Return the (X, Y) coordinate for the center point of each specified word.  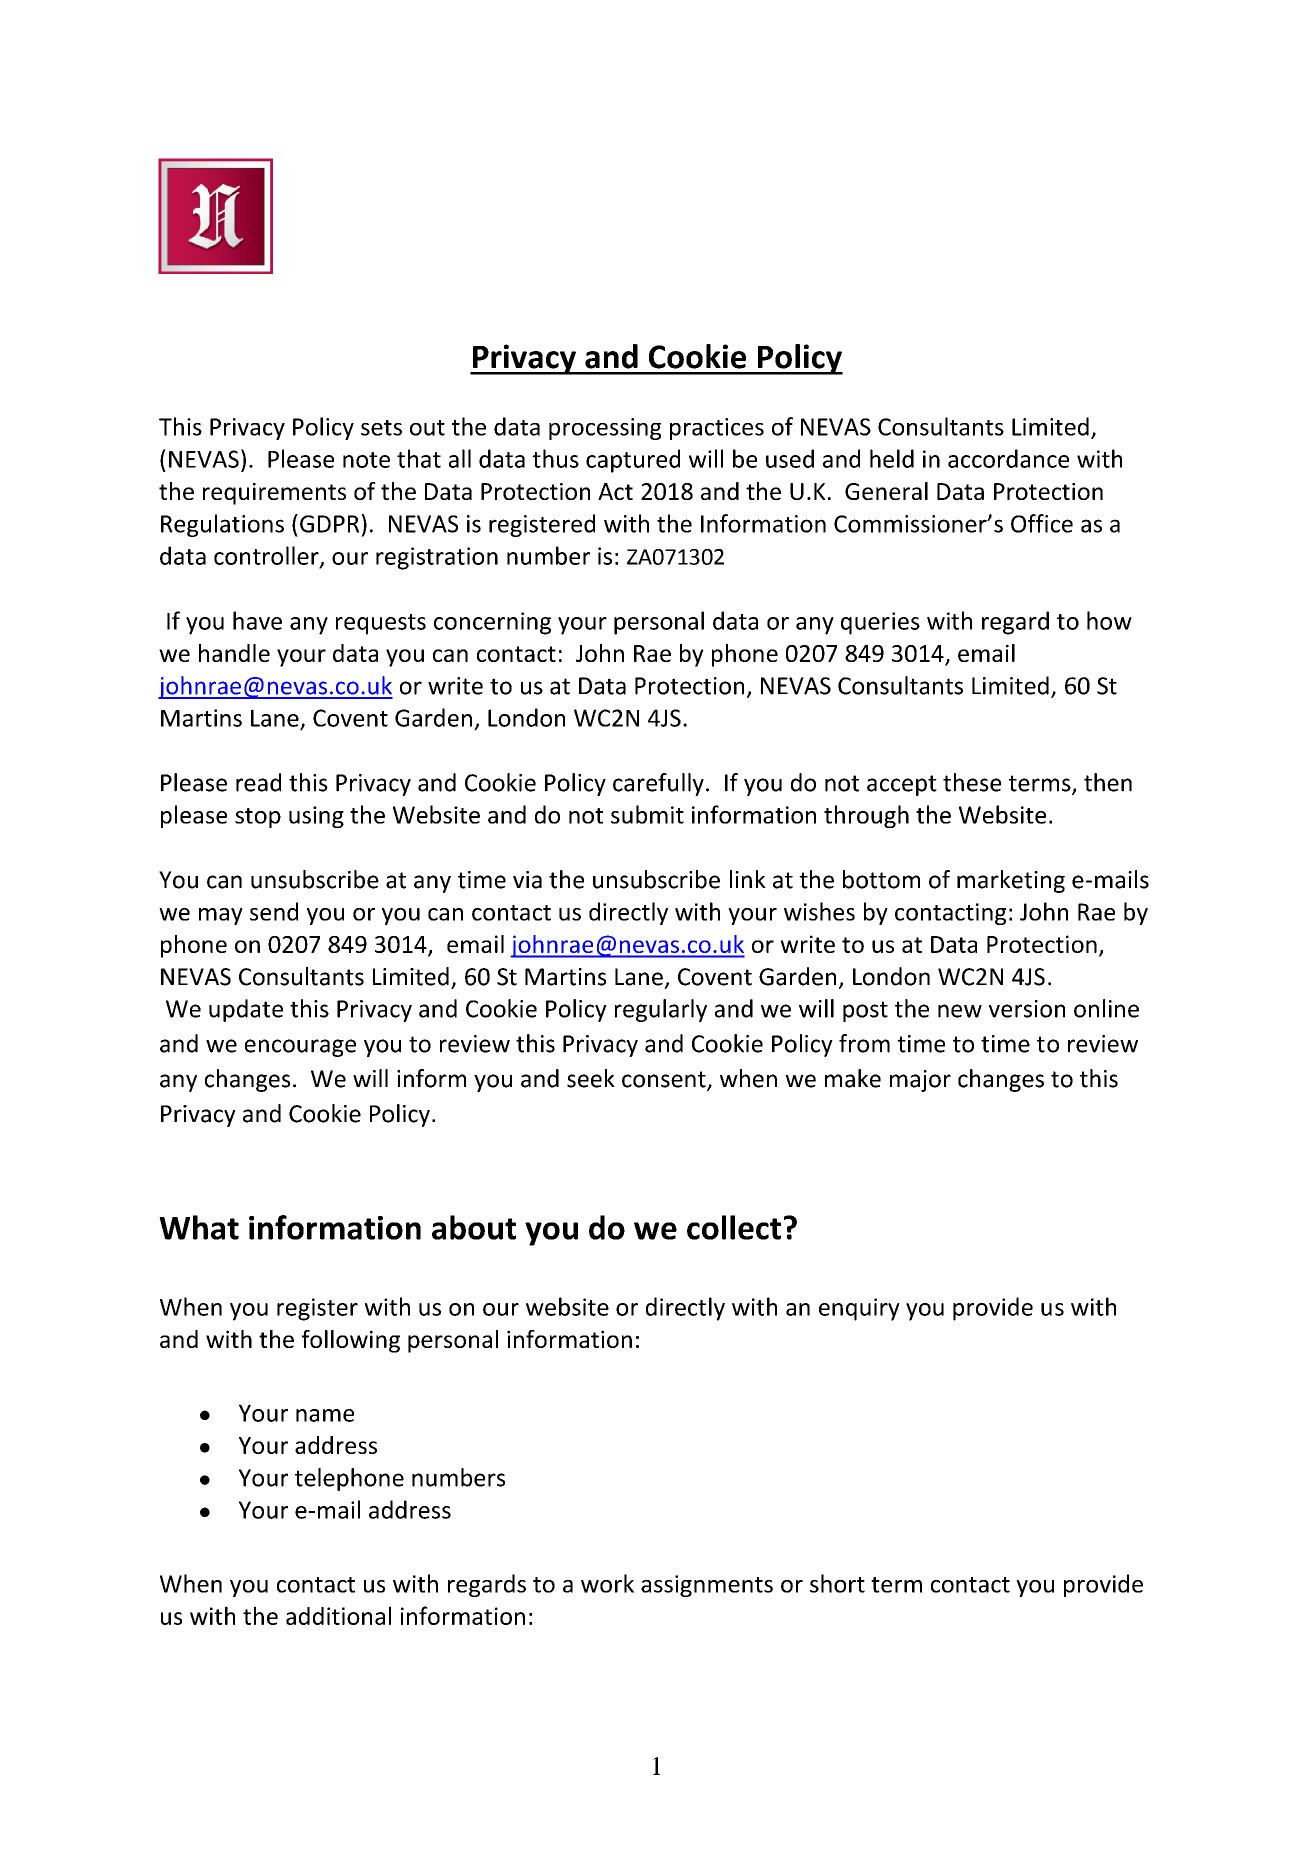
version (1027, 1009)
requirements (274, 494)
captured (633, 461)
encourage (300, 1048)
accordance (1008, 458)
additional (338, 1615)
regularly (661, 1010)
